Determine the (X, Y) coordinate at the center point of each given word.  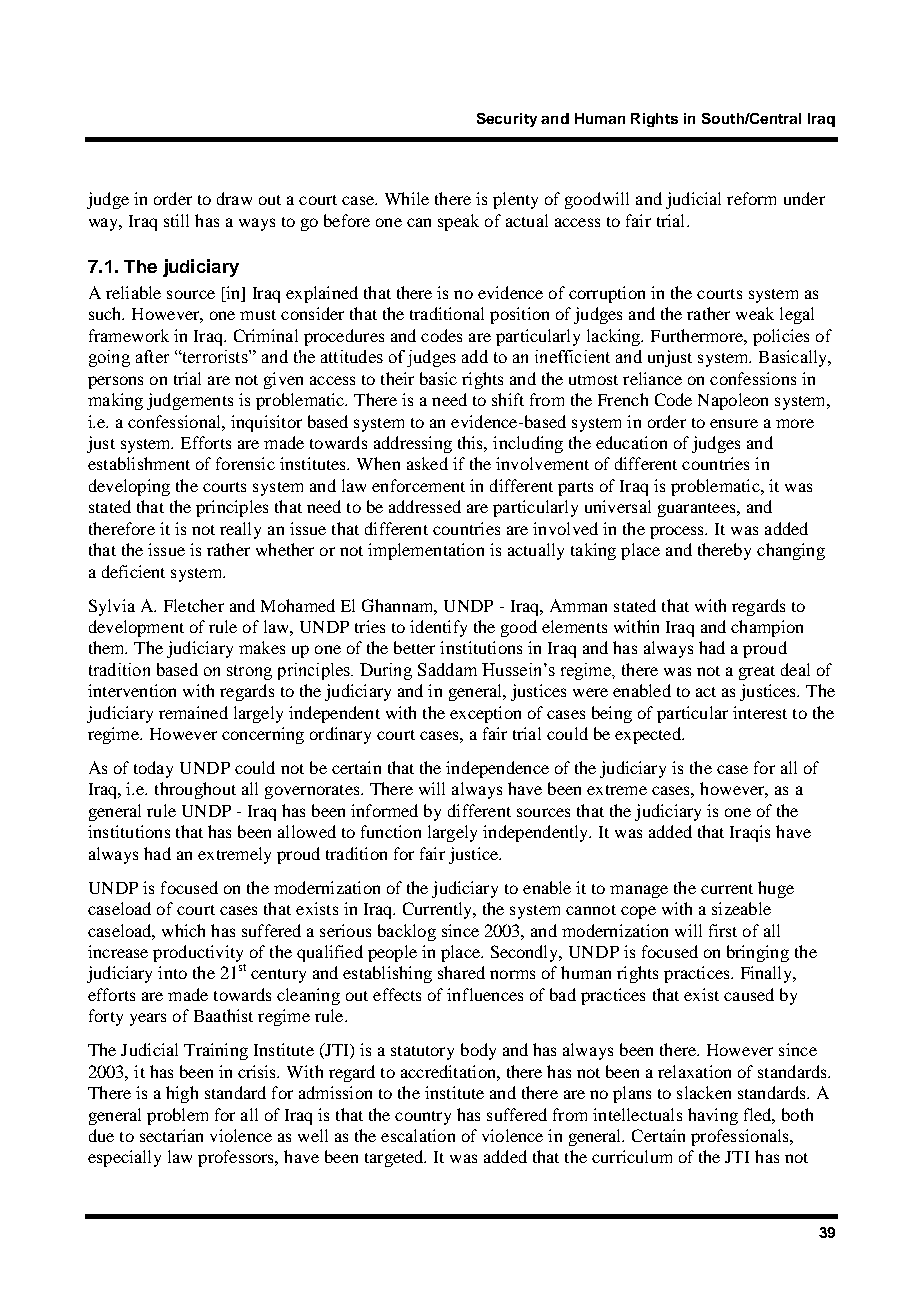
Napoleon (733, 401)
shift (508, 399)
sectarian (171, 1135)
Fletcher (194, 605)
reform (751, 198)
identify (438, 628)
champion (767, 628)
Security (507, 120)
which (183, 930)
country (423, 1118)
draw (234, 198)
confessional (175, 421)
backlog (407, 932)
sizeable (741, 908)
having (713, 1116)
